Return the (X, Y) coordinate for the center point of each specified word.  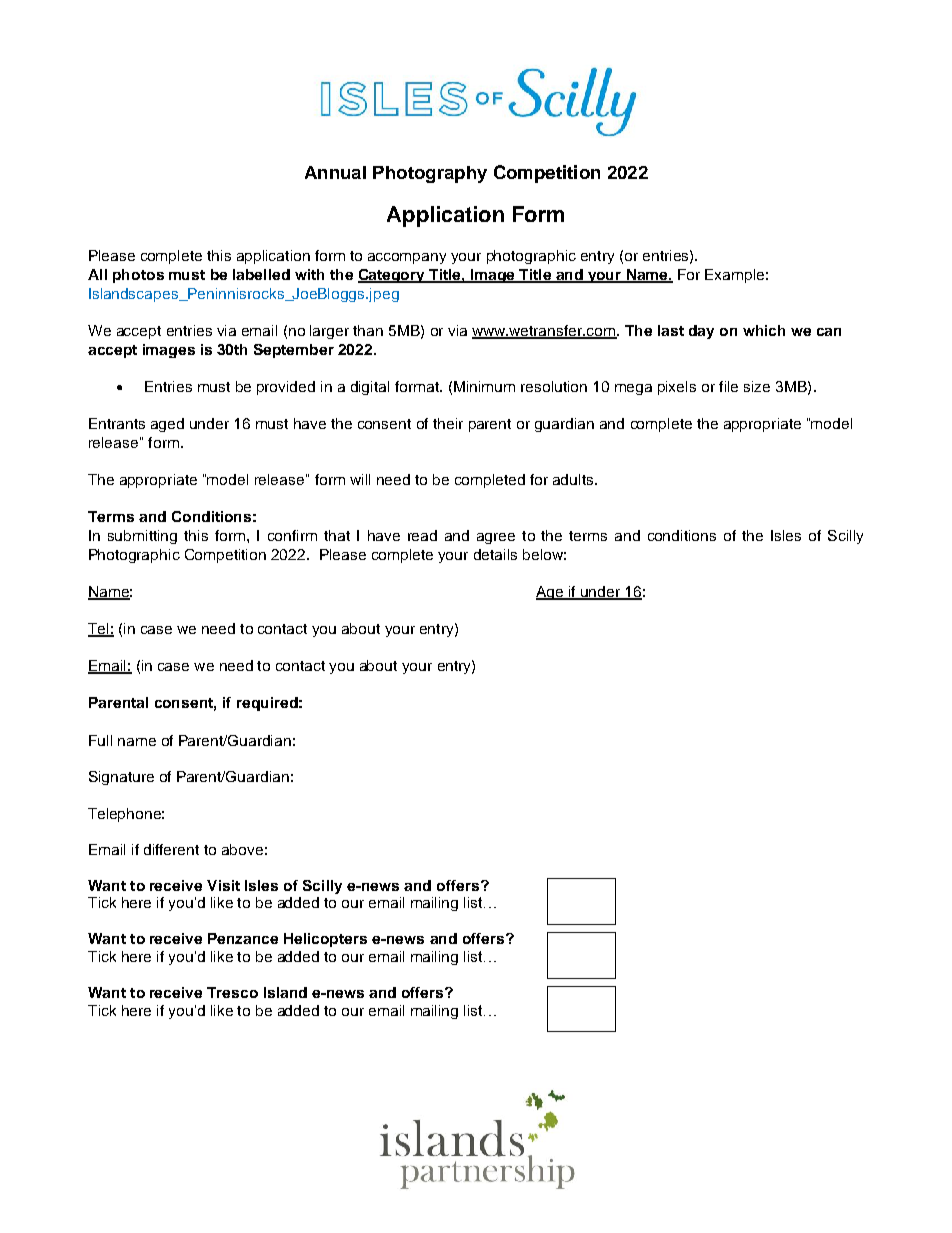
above (242, 849)
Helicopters (325, 940)
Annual (335, 172)
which (764, 330)
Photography (430, 174)
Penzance (243, 938)
